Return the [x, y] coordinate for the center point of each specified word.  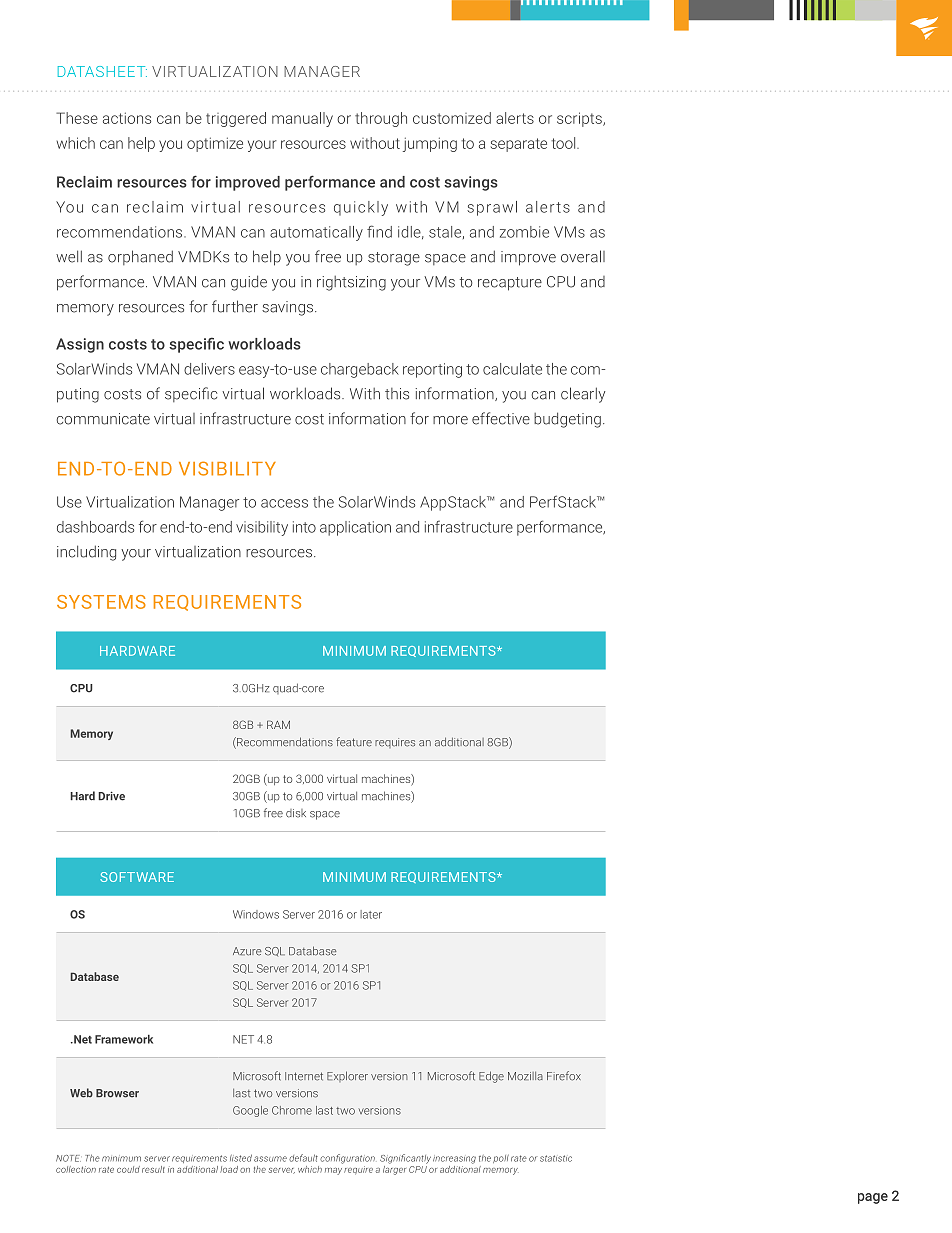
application [355, 528]
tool [564, 143]
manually [302, 119]
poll [501, 1159]
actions [127, 118]
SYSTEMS [101, 602]
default [303, 1158]
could [128, 1169]
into [304, 527]
